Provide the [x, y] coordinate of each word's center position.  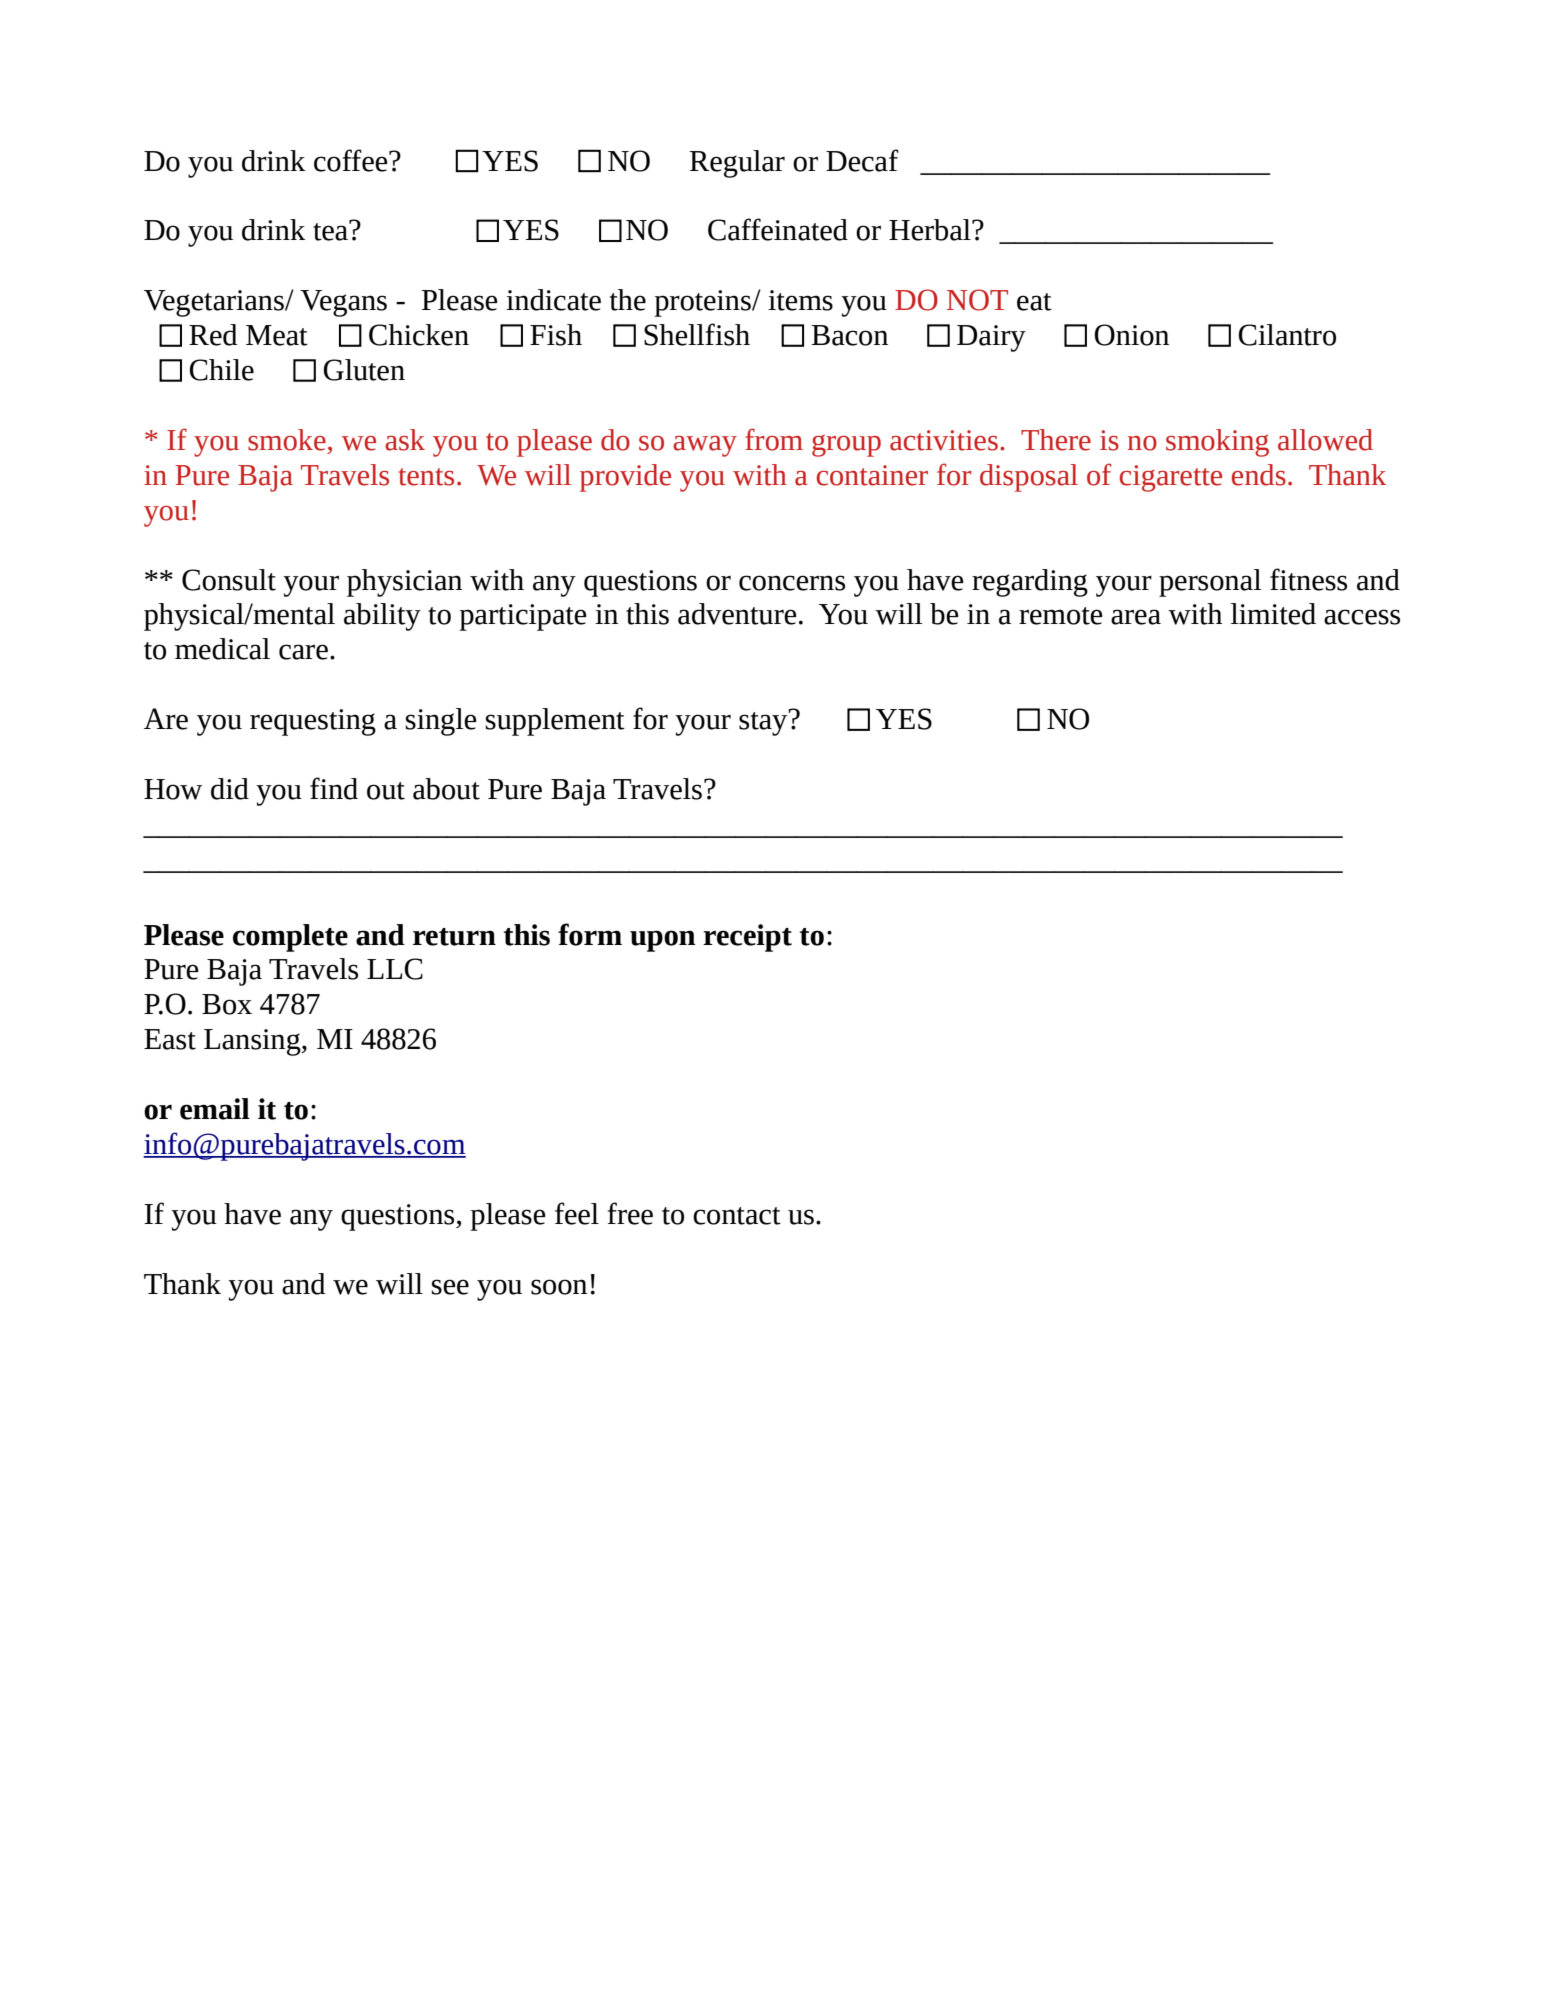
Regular [737, 164]
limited [1273, 614]
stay [764, 723]
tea [331, 231]
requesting [313, 722]
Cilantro [1287, 335]
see [450, 1287]
